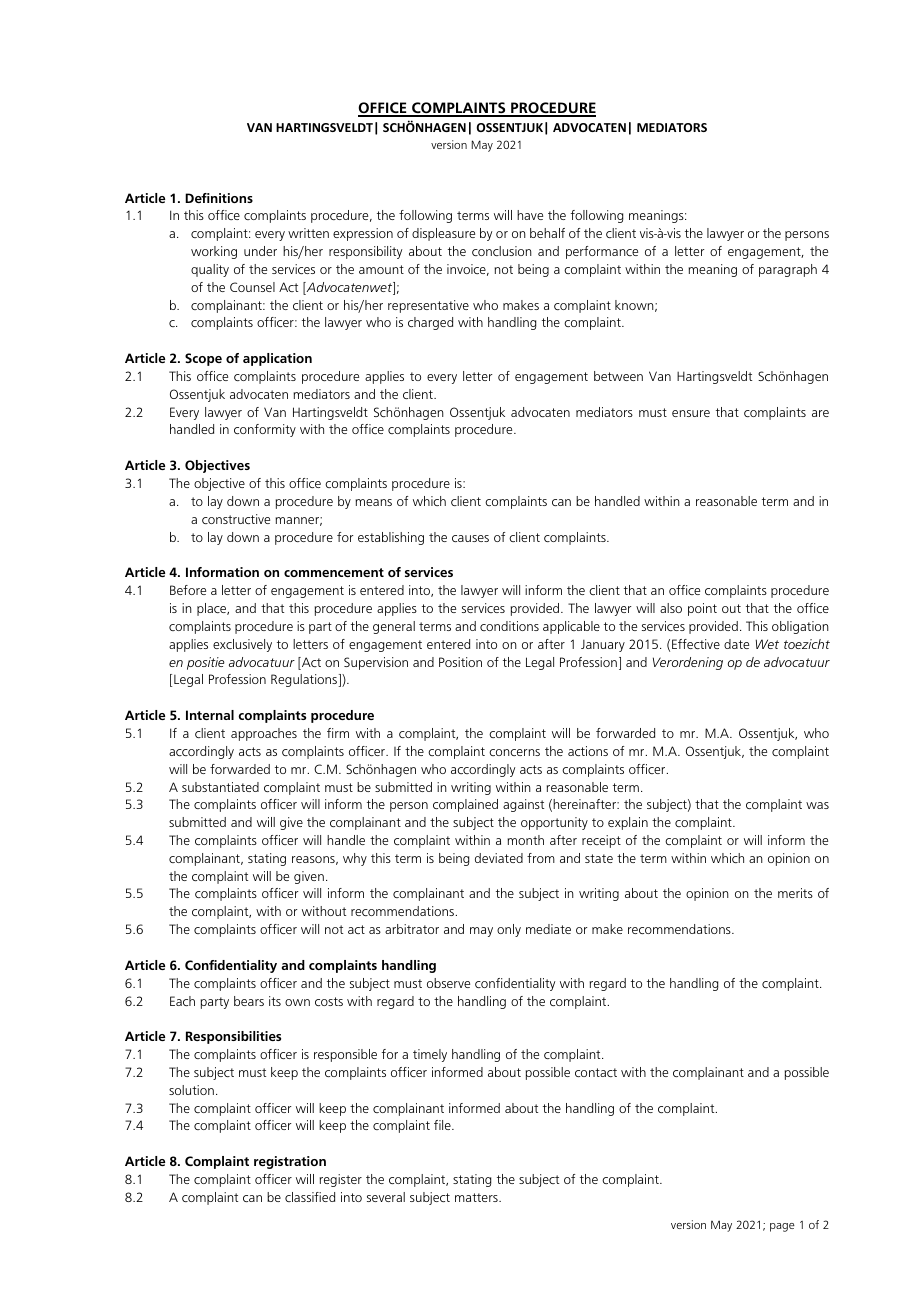  I want to click on date, so click(736, 644).
